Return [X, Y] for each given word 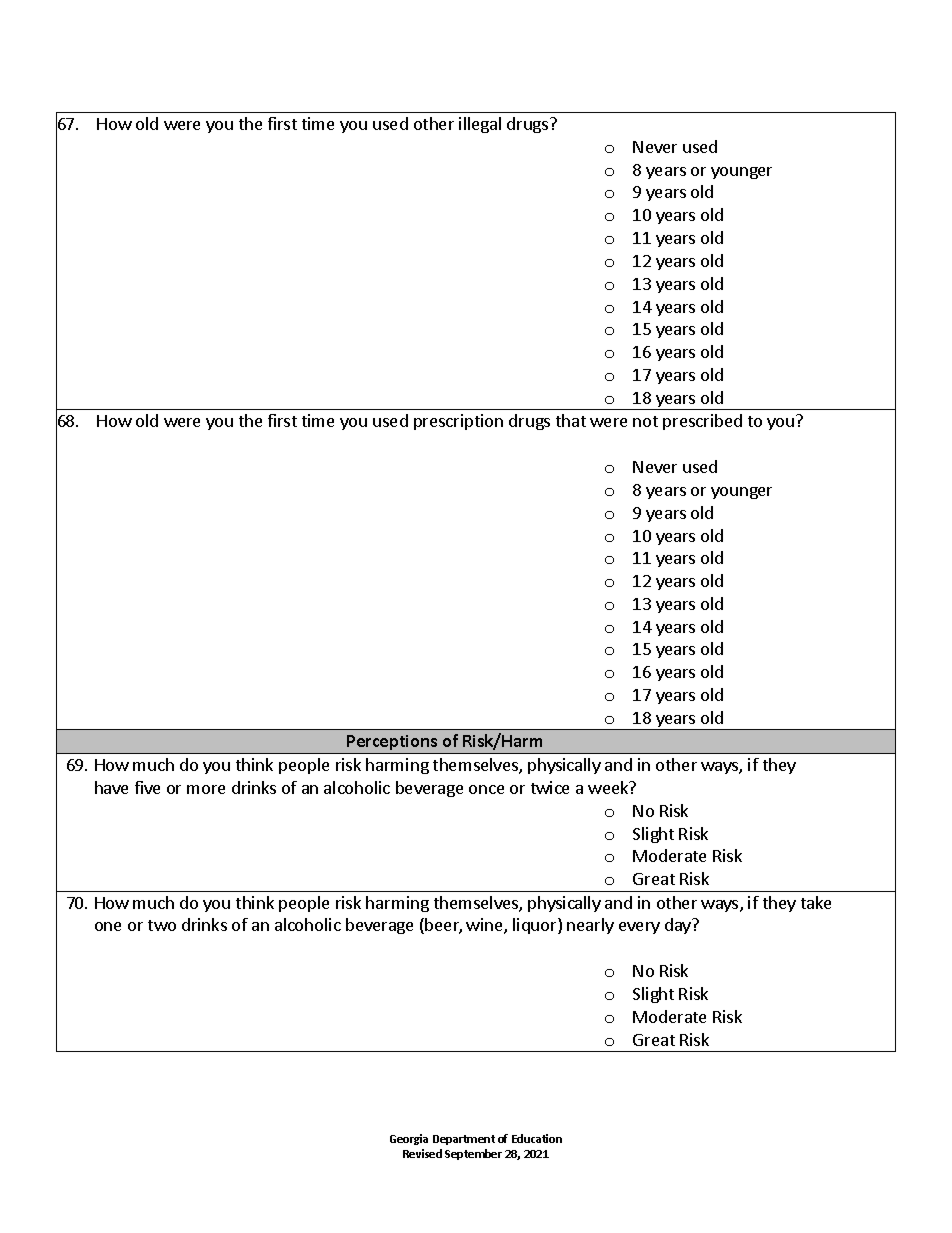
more [206, 789]
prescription [458, 422]
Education [537, 1138]
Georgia [409, 1139]
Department [464, 1140]
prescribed [702, 422]
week [609, 787]
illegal [480, 125]
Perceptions [393, 744]
